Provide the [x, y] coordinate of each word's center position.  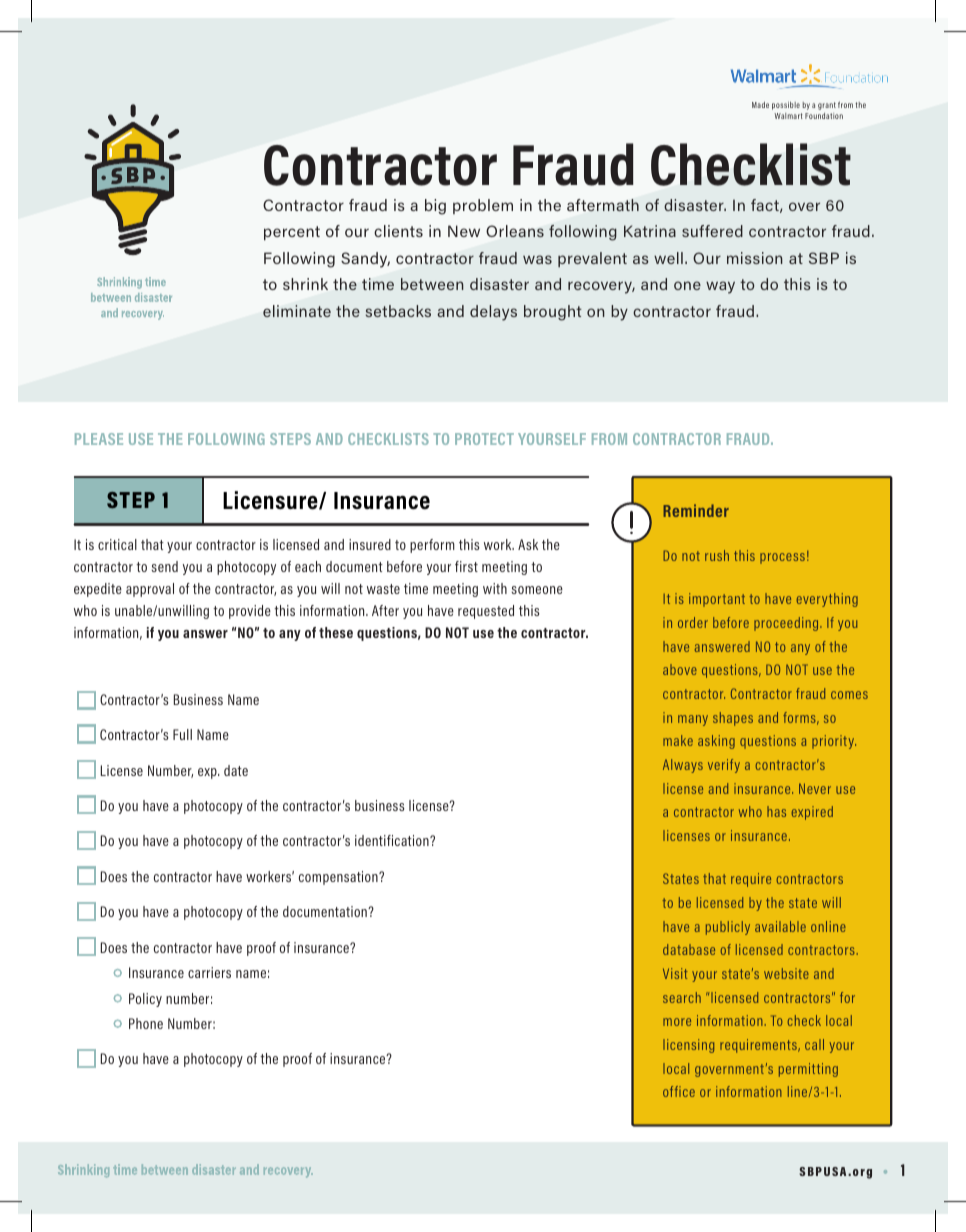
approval [150, 590]
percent [292, 233]
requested [486, 612]
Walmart [788, 116]
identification [393, 840]
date [236, 770]
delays [493, 313]
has [776, 811]
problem [483, 206]
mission [755, 258]
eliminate [297, 311]
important [717, 600]
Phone [146, 1023]
